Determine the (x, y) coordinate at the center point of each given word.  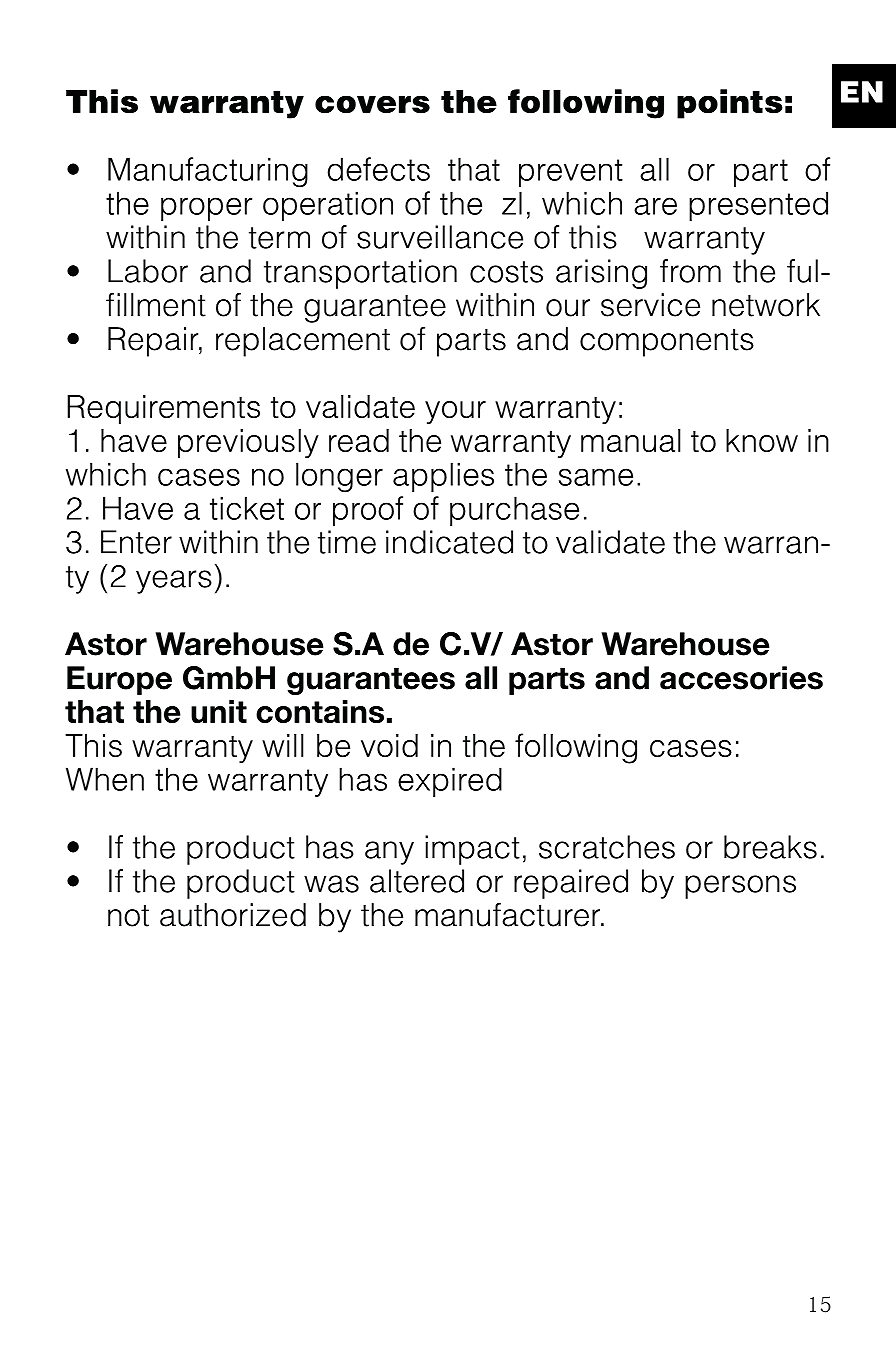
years (174, 582)
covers (372, 104)
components (667, 343)
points (730, 104)
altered (417, 881)
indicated (449, 542)
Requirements (163, 410)
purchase (514, 511)
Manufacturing (208, 172)
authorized (233, 915)
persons (740, 887)
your (455, 412)
